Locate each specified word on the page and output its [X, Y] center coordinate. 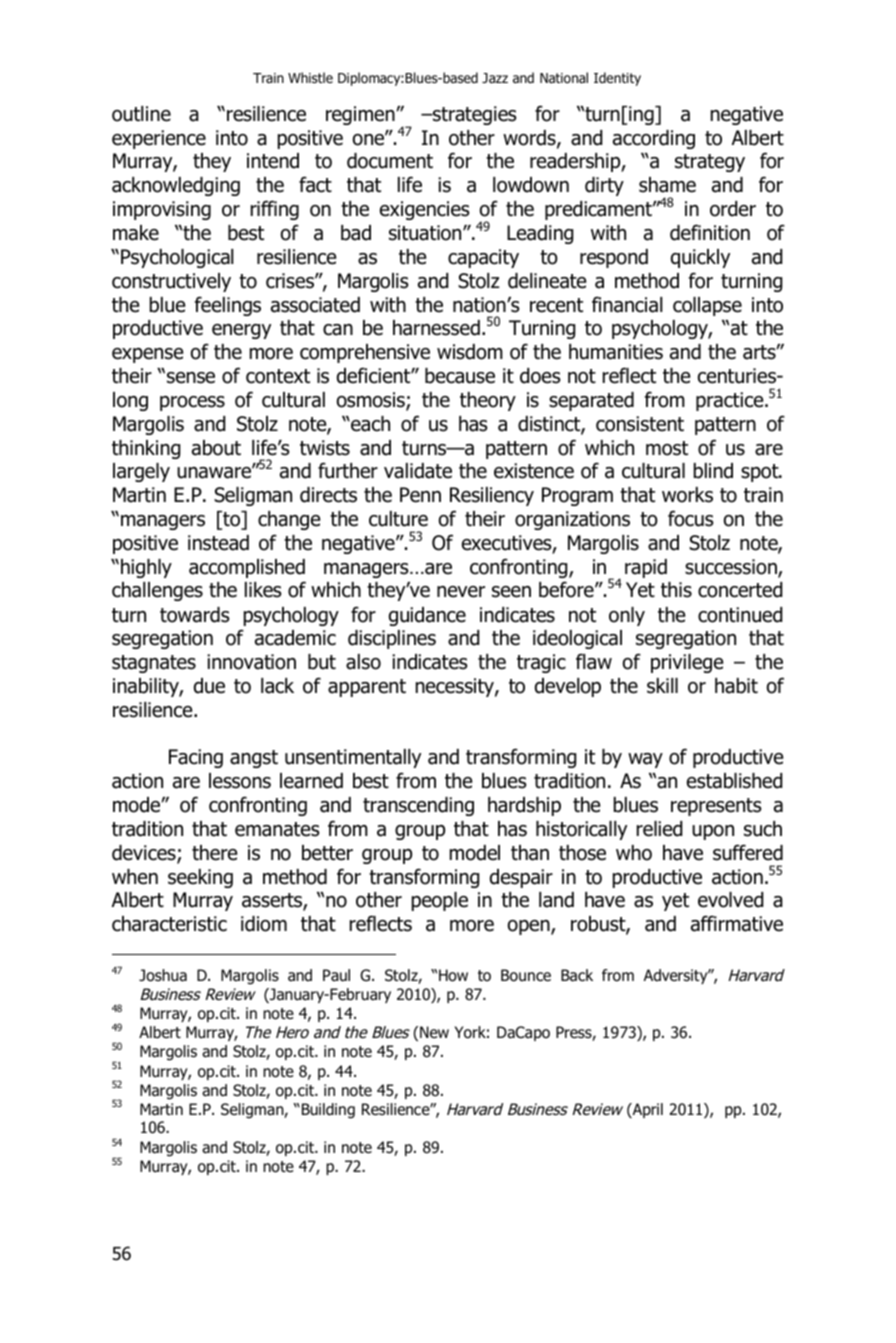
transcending [418, 806]
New [434, 1032]
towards [195, 615]
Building [327, 1111]
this [676, 590]
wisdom [470, 352]
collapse [707, 306]
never [461, 592]
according [654, 139]
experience [159, 139]
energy [241, 331]
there [214, 853]
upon [713, 832]
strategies [474, 115]
